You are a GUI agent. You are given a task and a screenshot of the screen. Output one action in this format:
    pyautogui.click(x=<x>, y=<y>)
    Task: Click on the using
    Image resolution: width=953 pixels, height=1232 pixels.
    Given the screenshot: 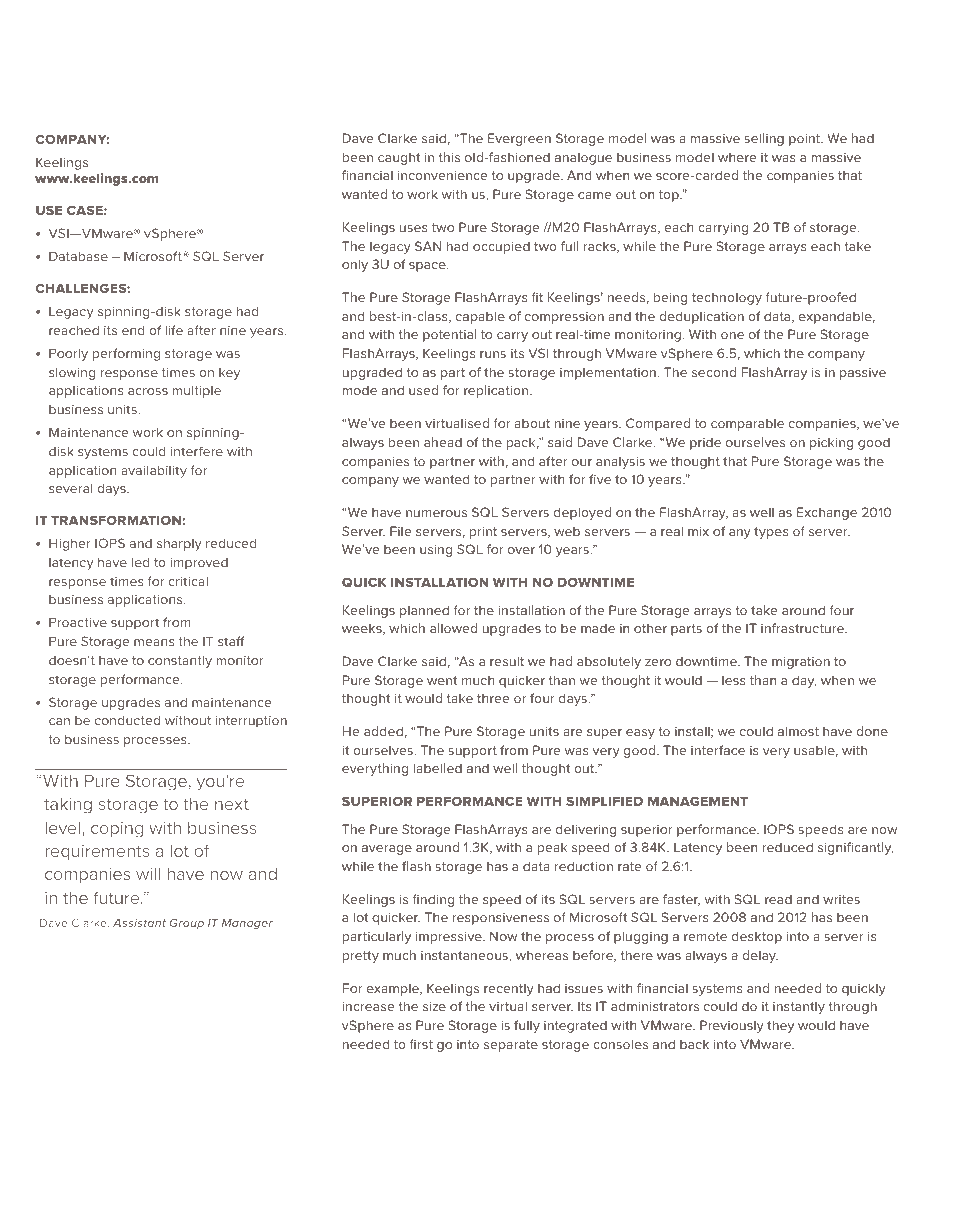 What is the action you would take?
    pyautogui.click(x=436, y=551)
